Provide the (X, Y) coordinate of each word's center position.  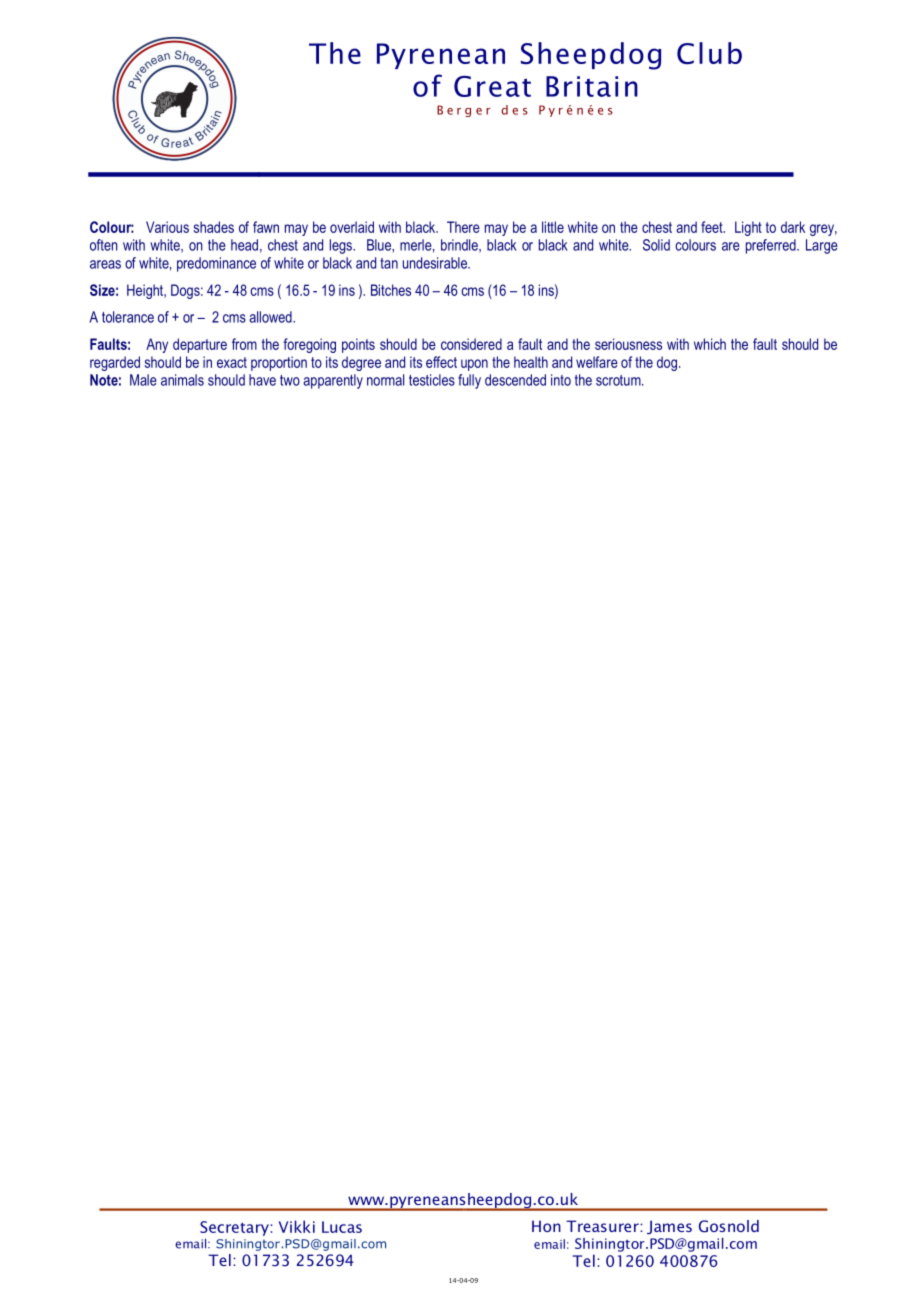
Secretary (235, 1228)
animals (182, 380)
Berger (464, 111)
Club (709, 53)
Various (167, 227)
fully (469, 381)
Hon (546, 1226)
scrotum (619, 380)
